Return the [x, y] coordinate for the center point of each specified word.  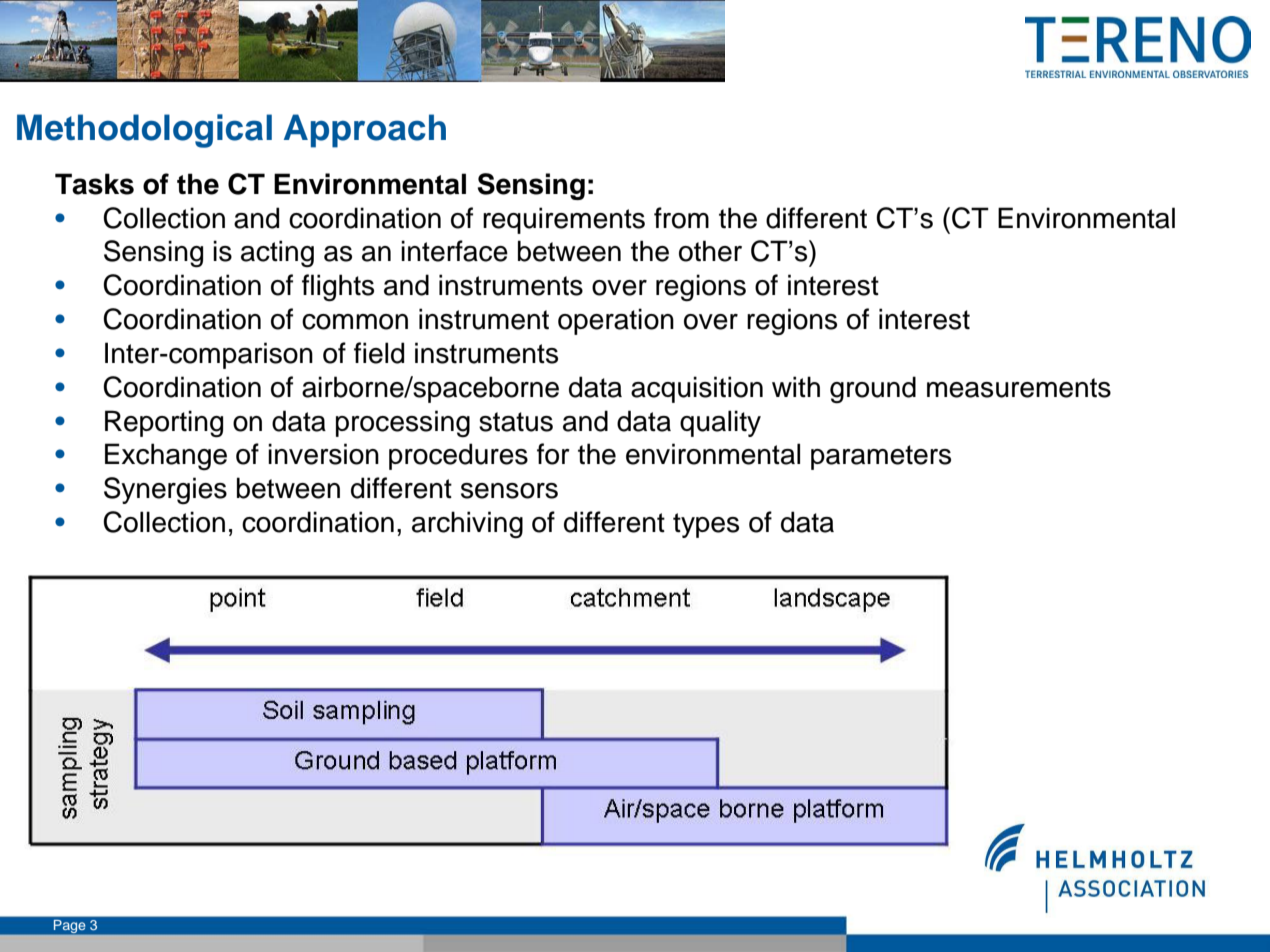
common [355, 322]
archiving [467, 525]
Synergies [165, 490]
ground [873, 390]
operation [616, 321]
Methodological [144, 131]
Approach [365, 131]
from [681, 218]
